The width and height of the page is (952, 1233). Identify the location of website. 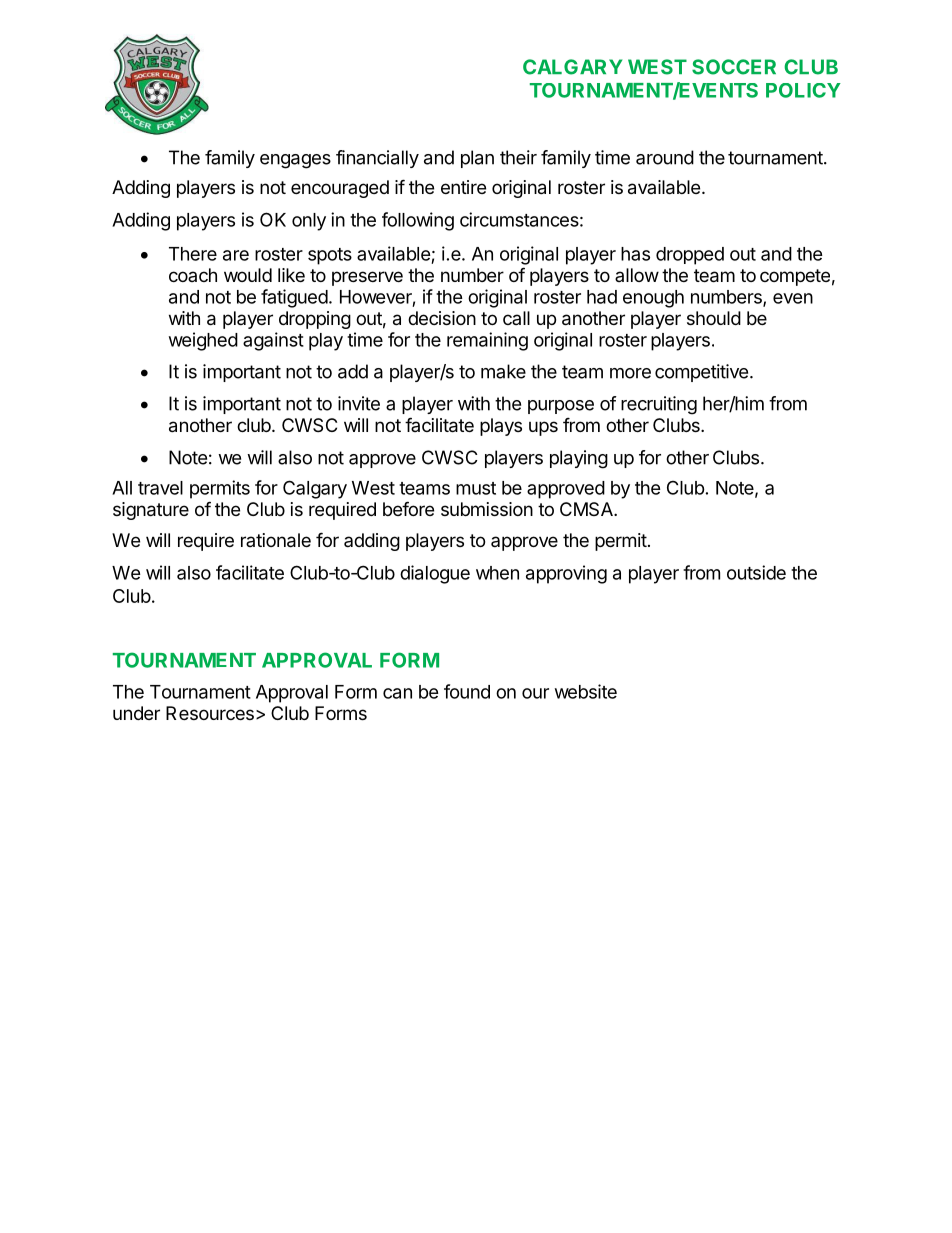
(586, 691).
